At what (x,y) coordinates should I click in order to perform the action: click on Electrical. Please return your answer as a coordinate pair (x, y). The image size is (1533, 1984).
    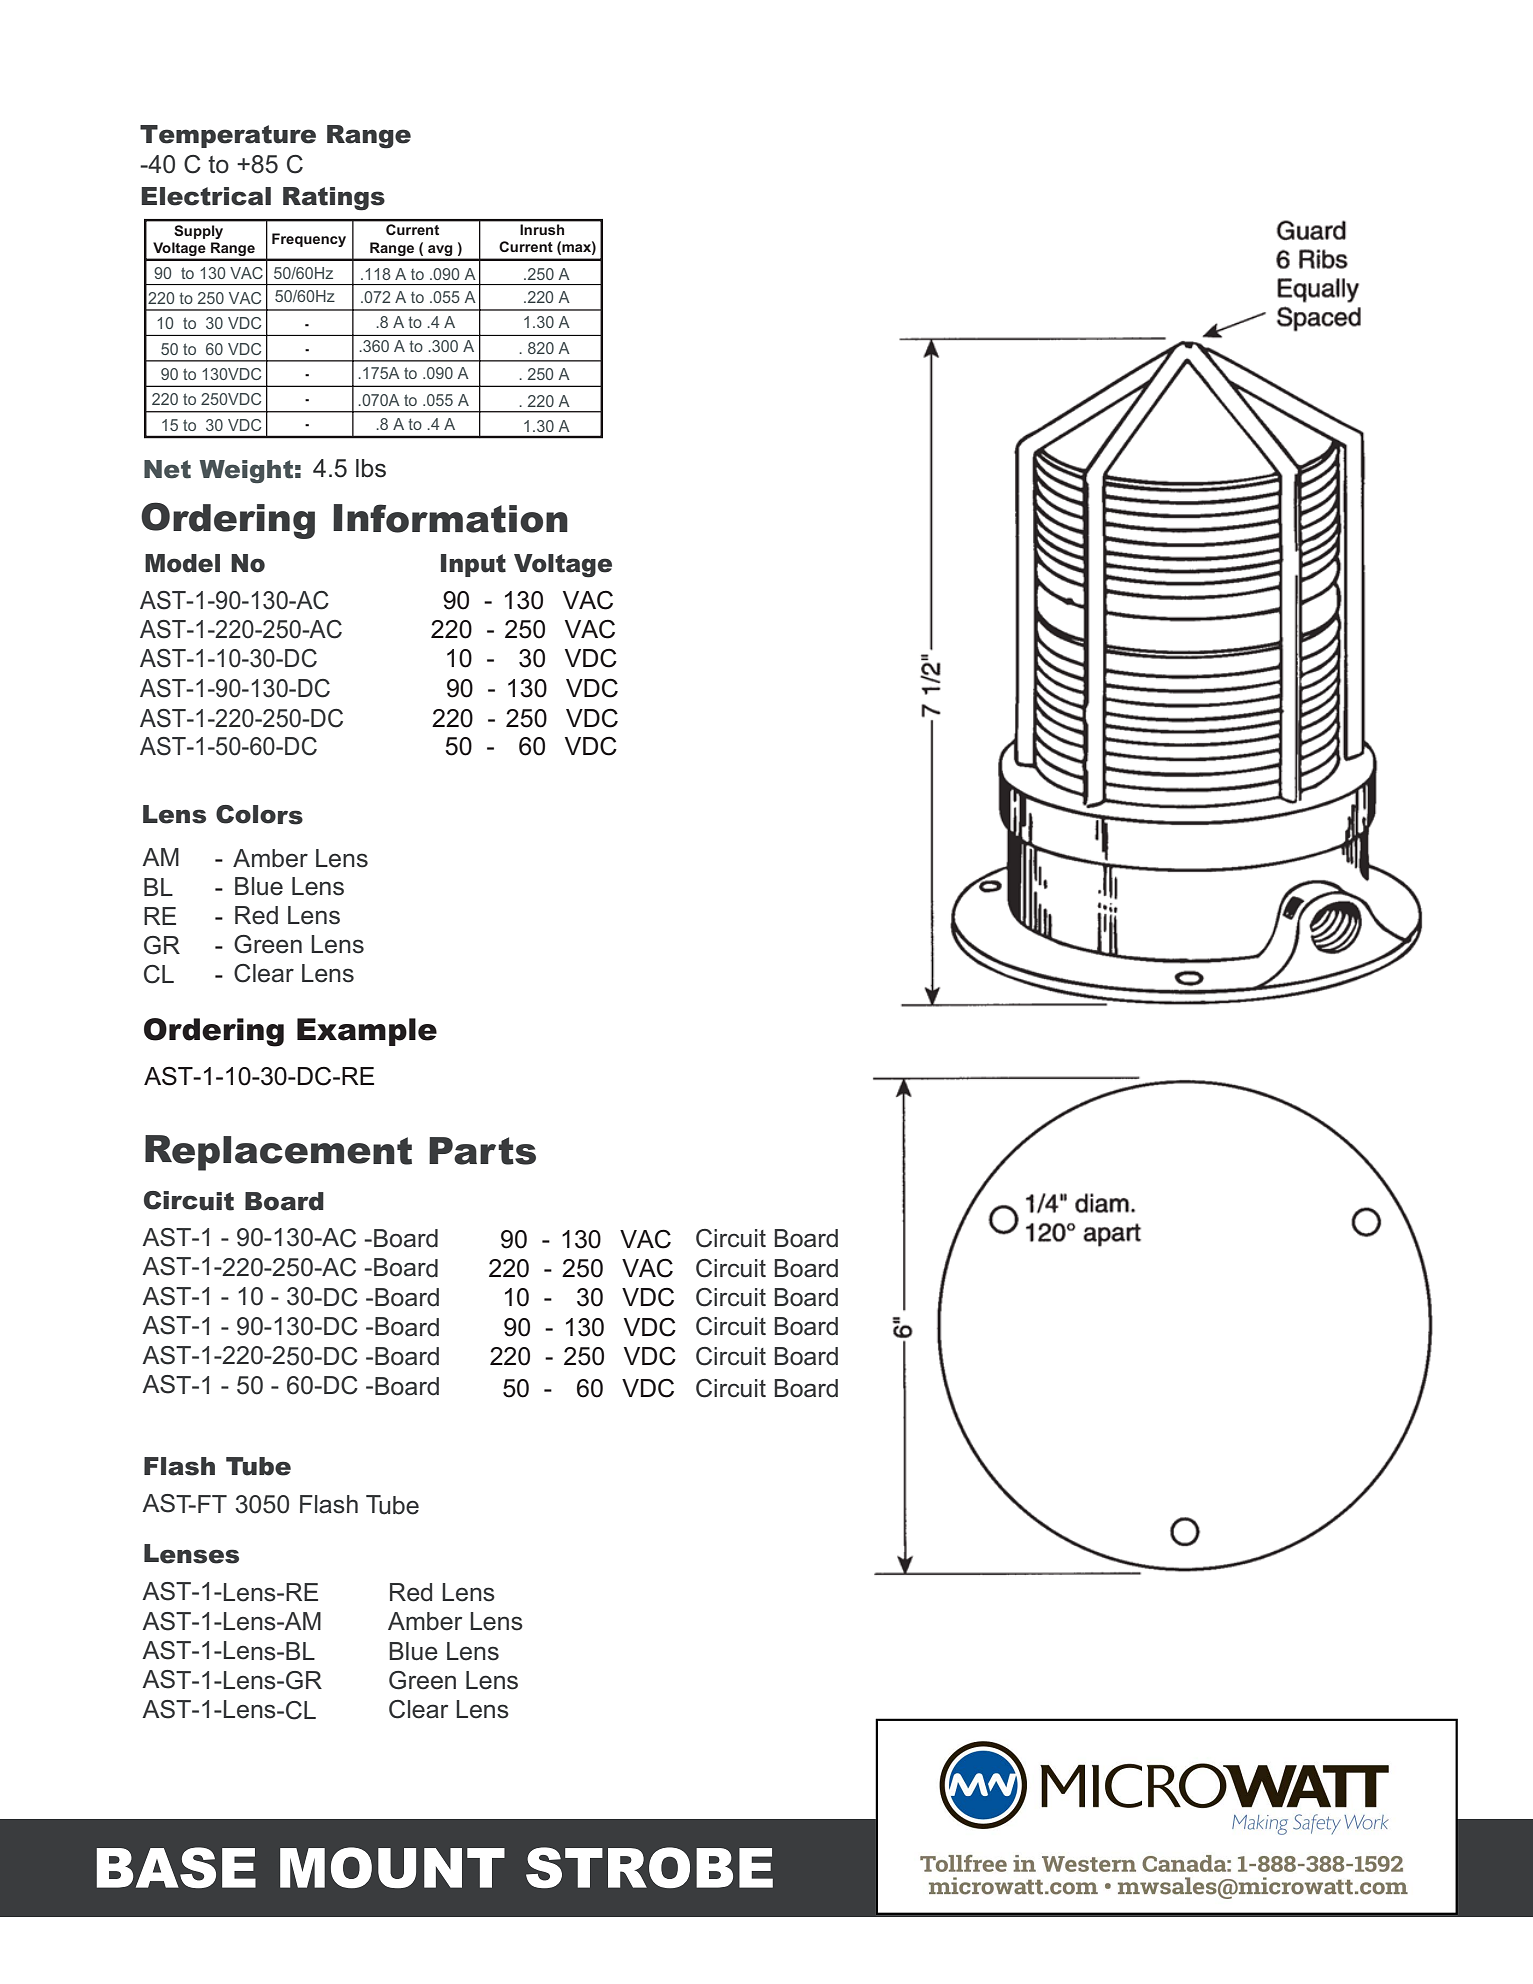
    Looking at the image, I should click on (206, 196).
